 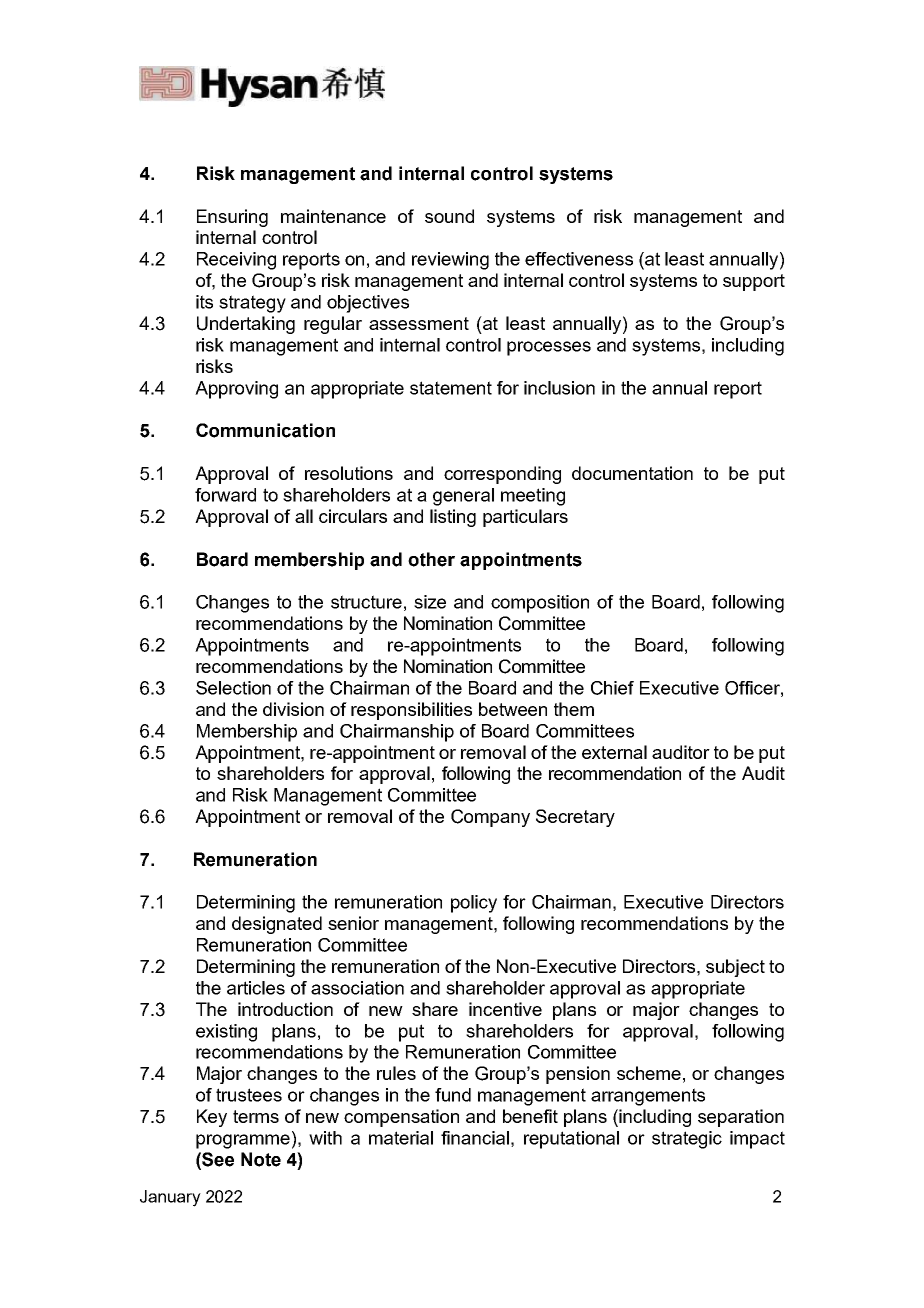 What do you see at coordinates (277, 925) in the screenshot?
I see `designated` at bounding box center [277, 925].
